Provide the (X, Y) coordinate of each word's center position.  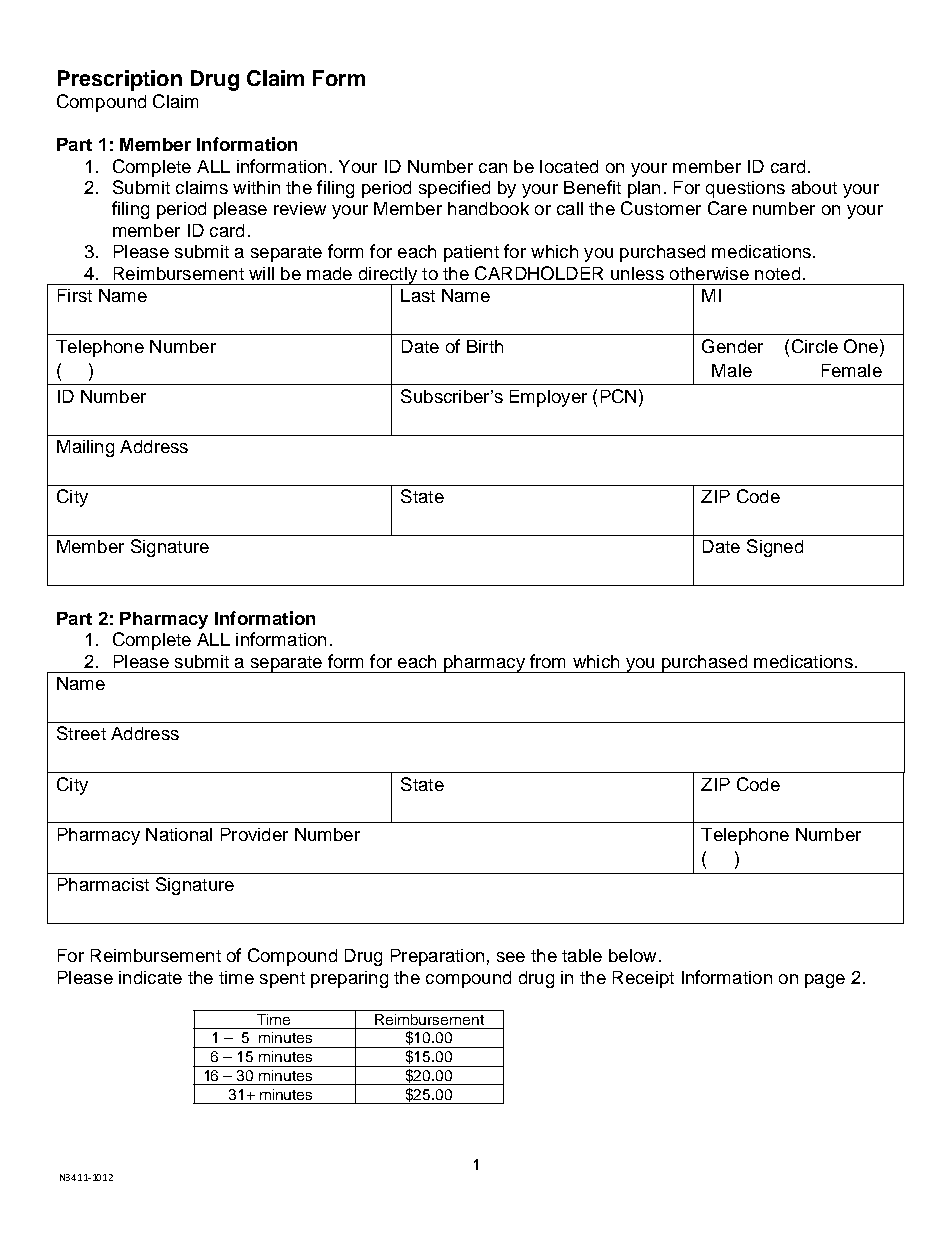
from (547, 661)
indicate (150, 977)
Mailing (85, 448)
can (493, 168)
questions (745, 189)
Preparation (437, 957)
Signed (775, 548)
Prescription (120, 80)
